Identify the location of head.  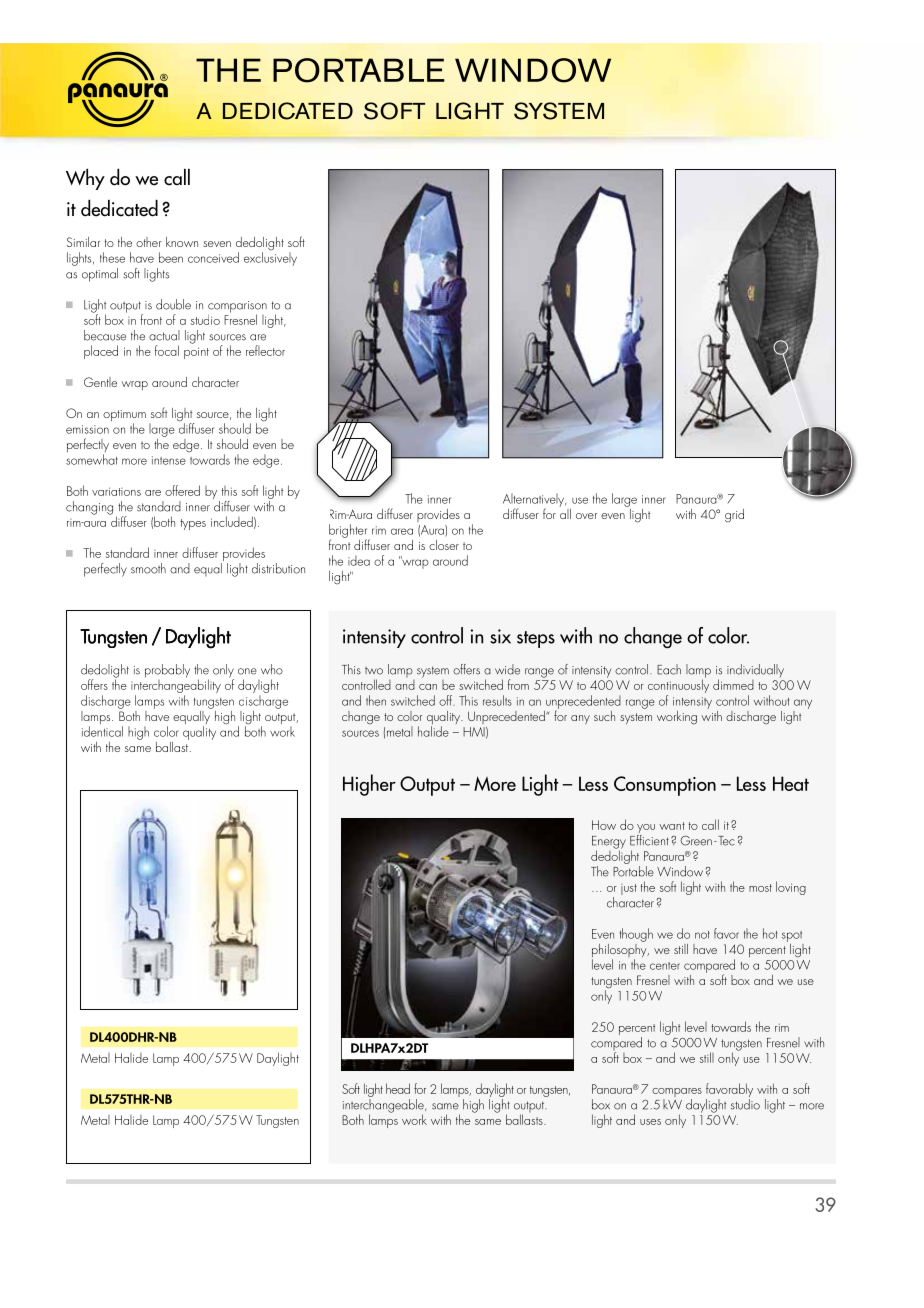
(398, 1088).
